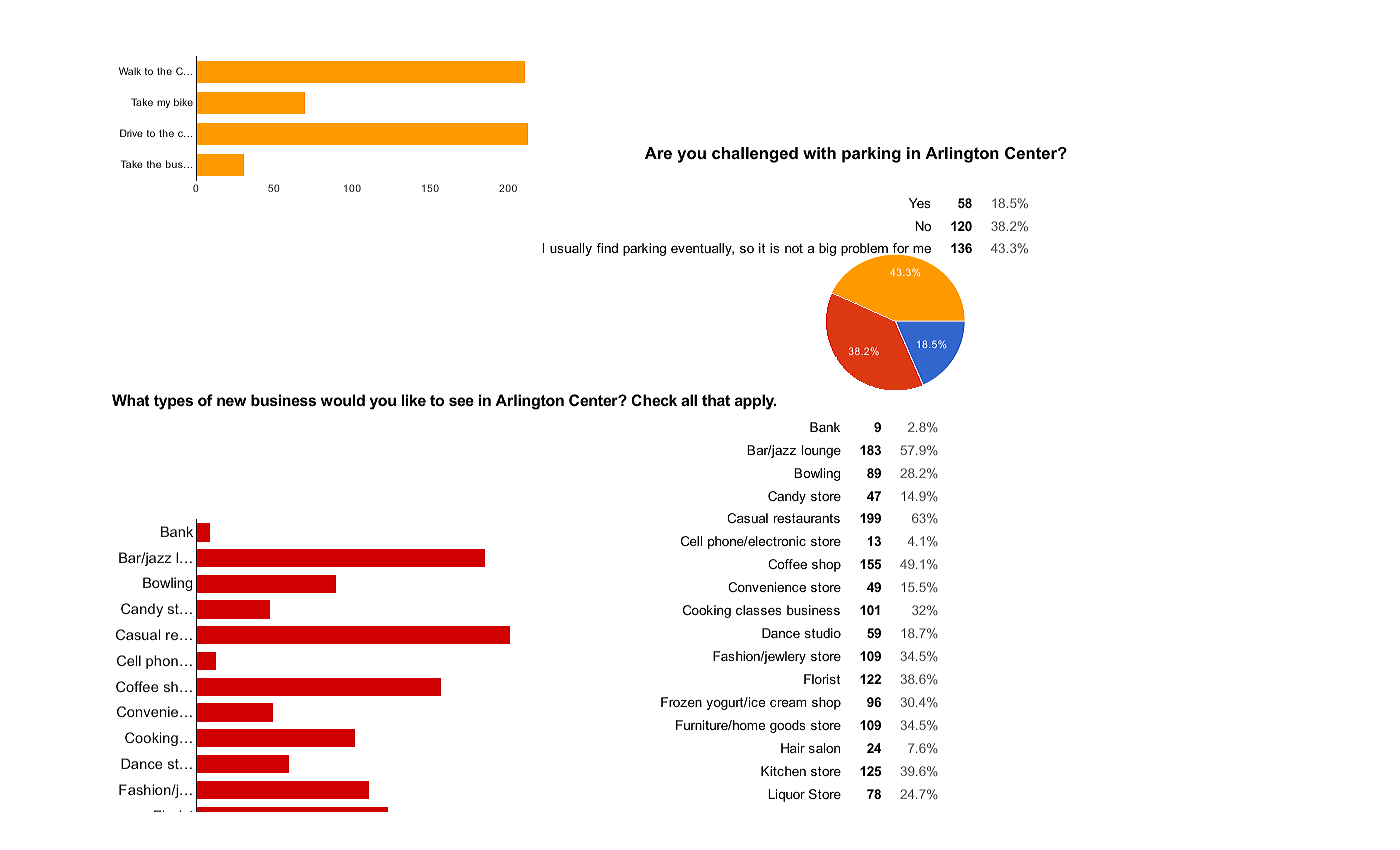 Image resolution: width=1400 pixels, height=850 pixels. What do you see at coordinates (183, 102) in the document?
I see `bike` at bounding box center [183, 102].
